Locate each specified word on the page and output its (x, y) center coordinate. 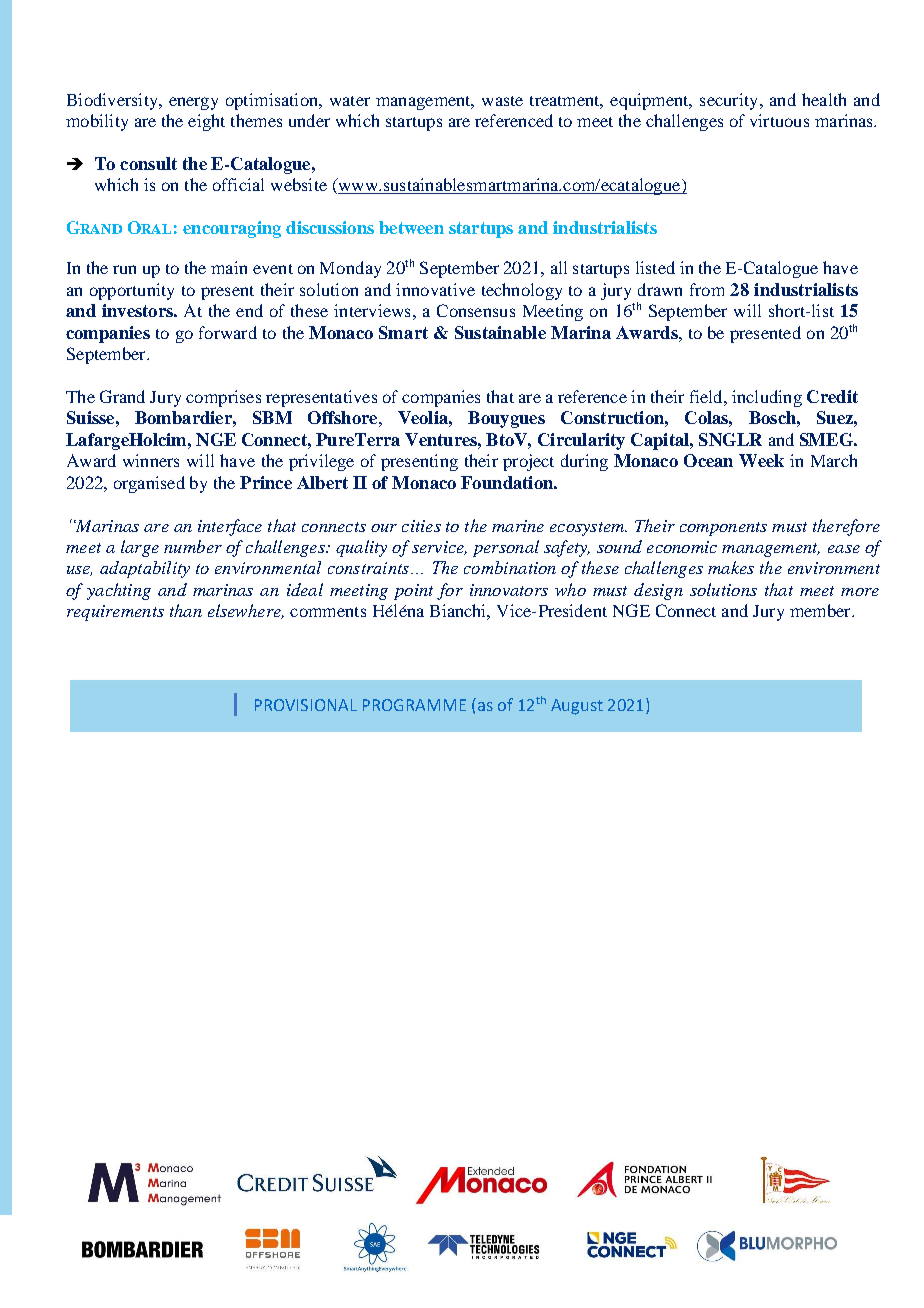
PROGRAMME (414, 705)
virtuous (779, 120)
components (723, 529)
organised (149, 484)
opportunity (132, 291)
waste (502, 101)
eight (206, 122)
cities (421, 526)
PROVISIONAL (306, 705)
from (707, 289)
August (577, 707)
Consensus (476, 310)
